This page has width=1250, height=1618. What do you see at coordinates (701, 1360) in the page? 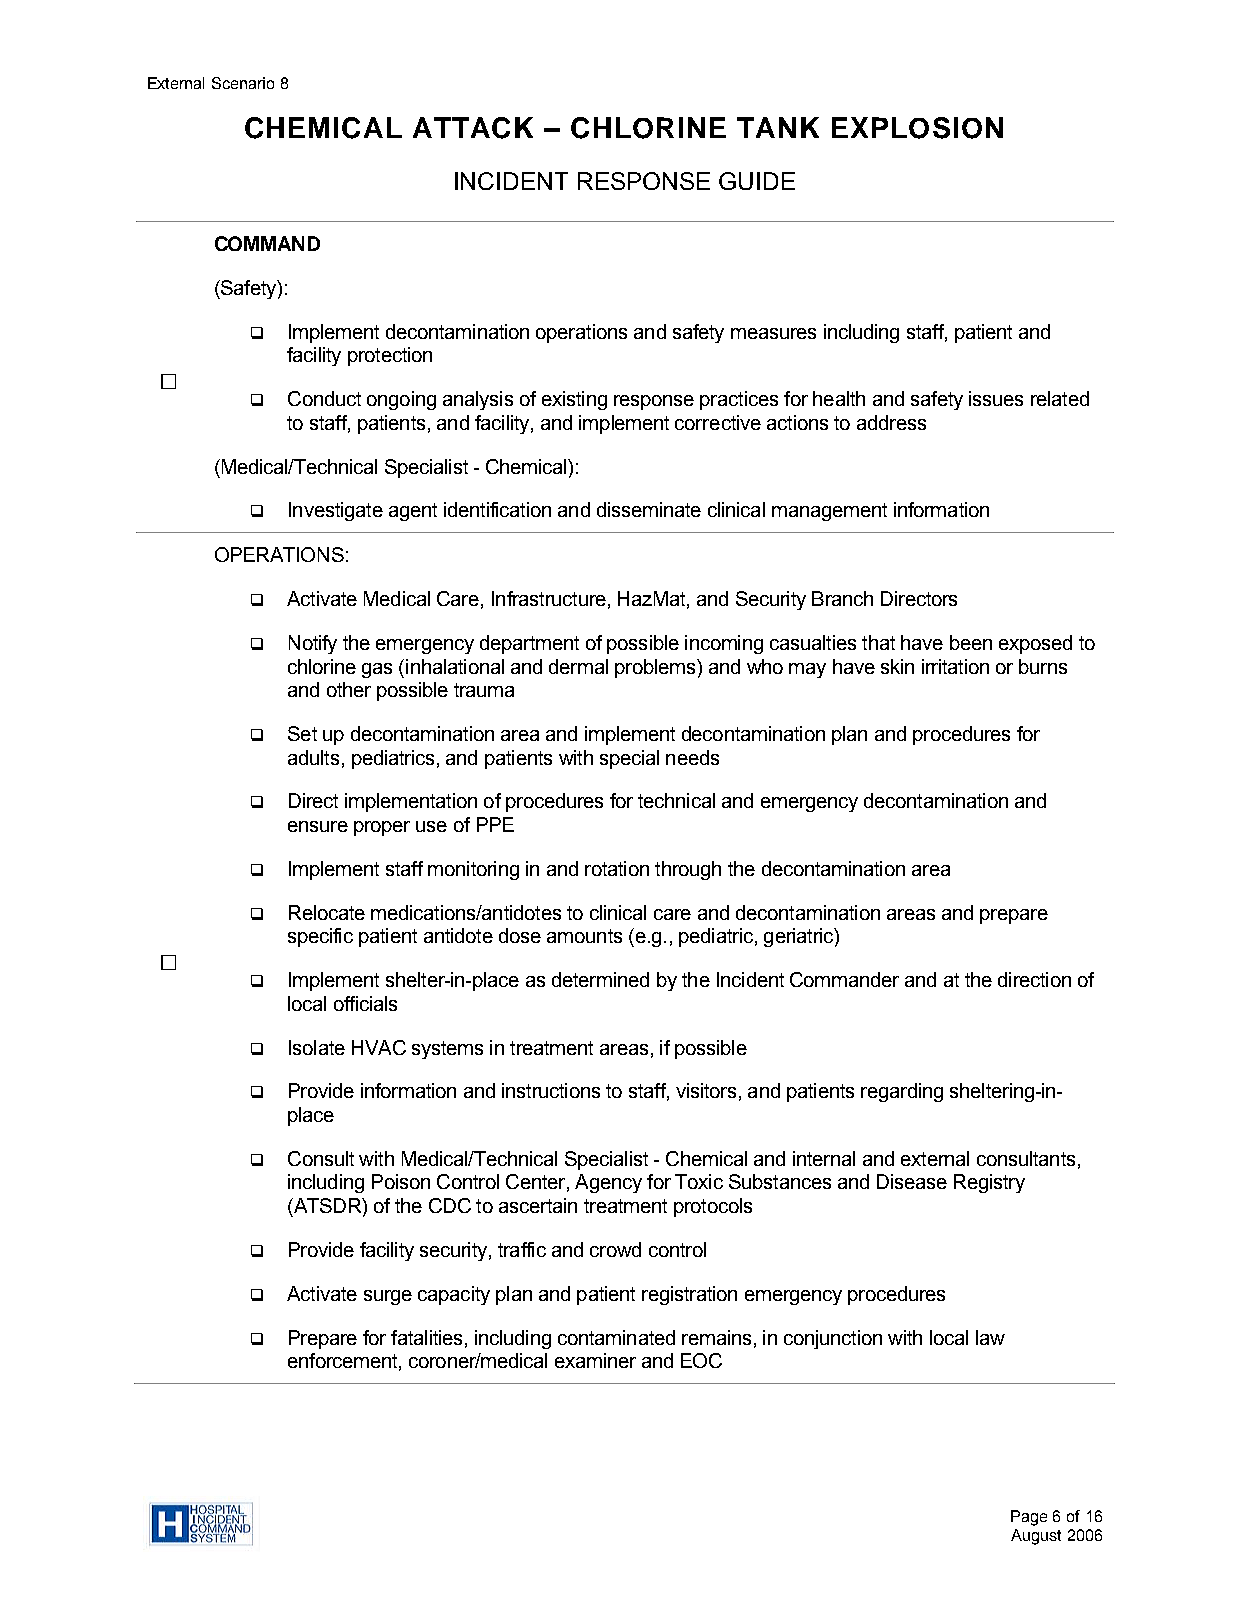
I see `EOC` at bounding box center [701, 1360].
